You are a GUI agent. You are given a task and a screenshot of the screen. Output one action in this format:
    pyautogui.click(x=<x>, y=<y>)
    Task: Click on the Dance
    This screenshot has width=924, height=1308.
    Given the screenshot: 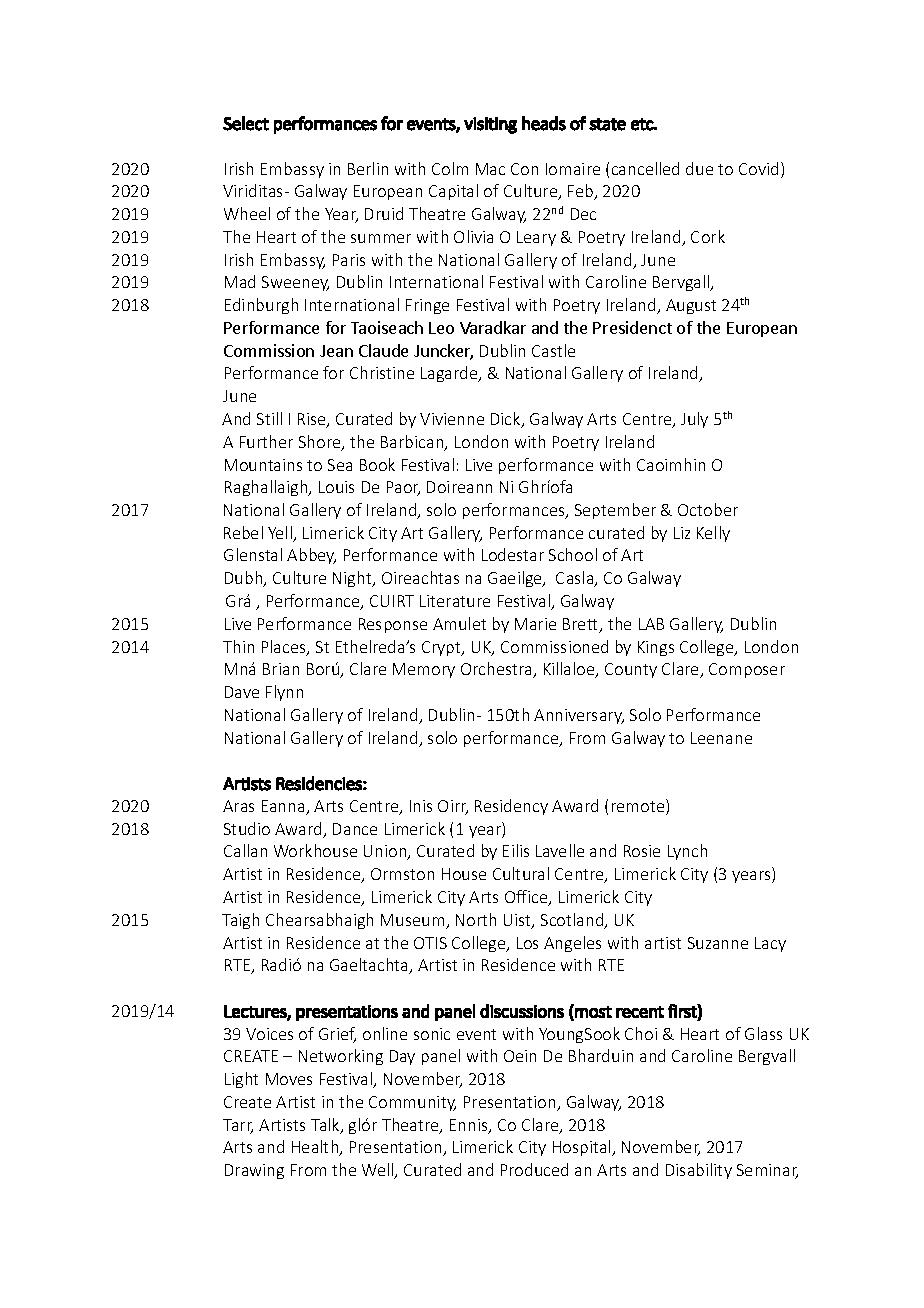 What is the action you would take?
    pyautogui.click(x=355, y=829)
